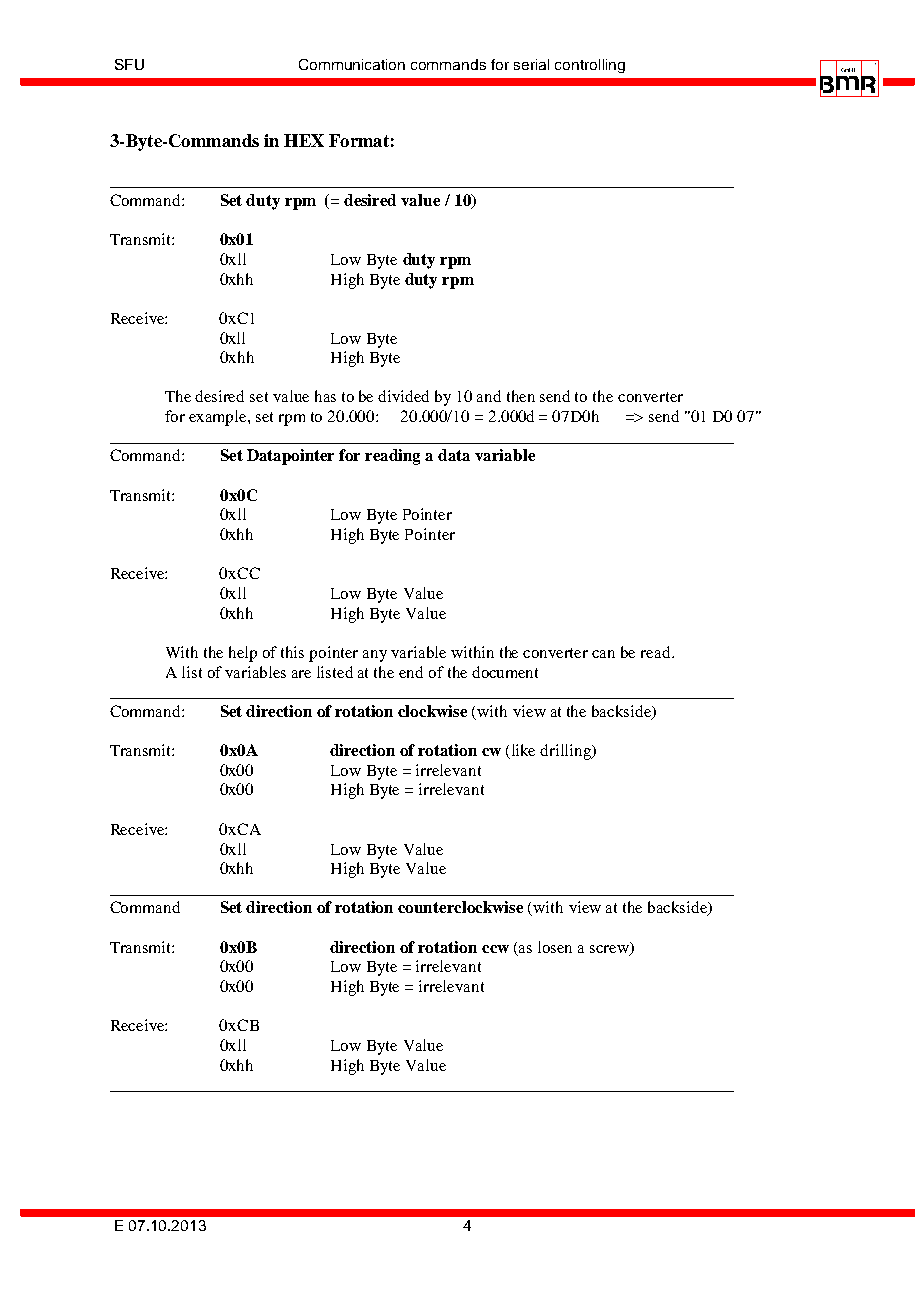 The image size is (924, 1308). Describe the element at coordinates (304, 140) in the screenshot. I see `HEX` at that location.
